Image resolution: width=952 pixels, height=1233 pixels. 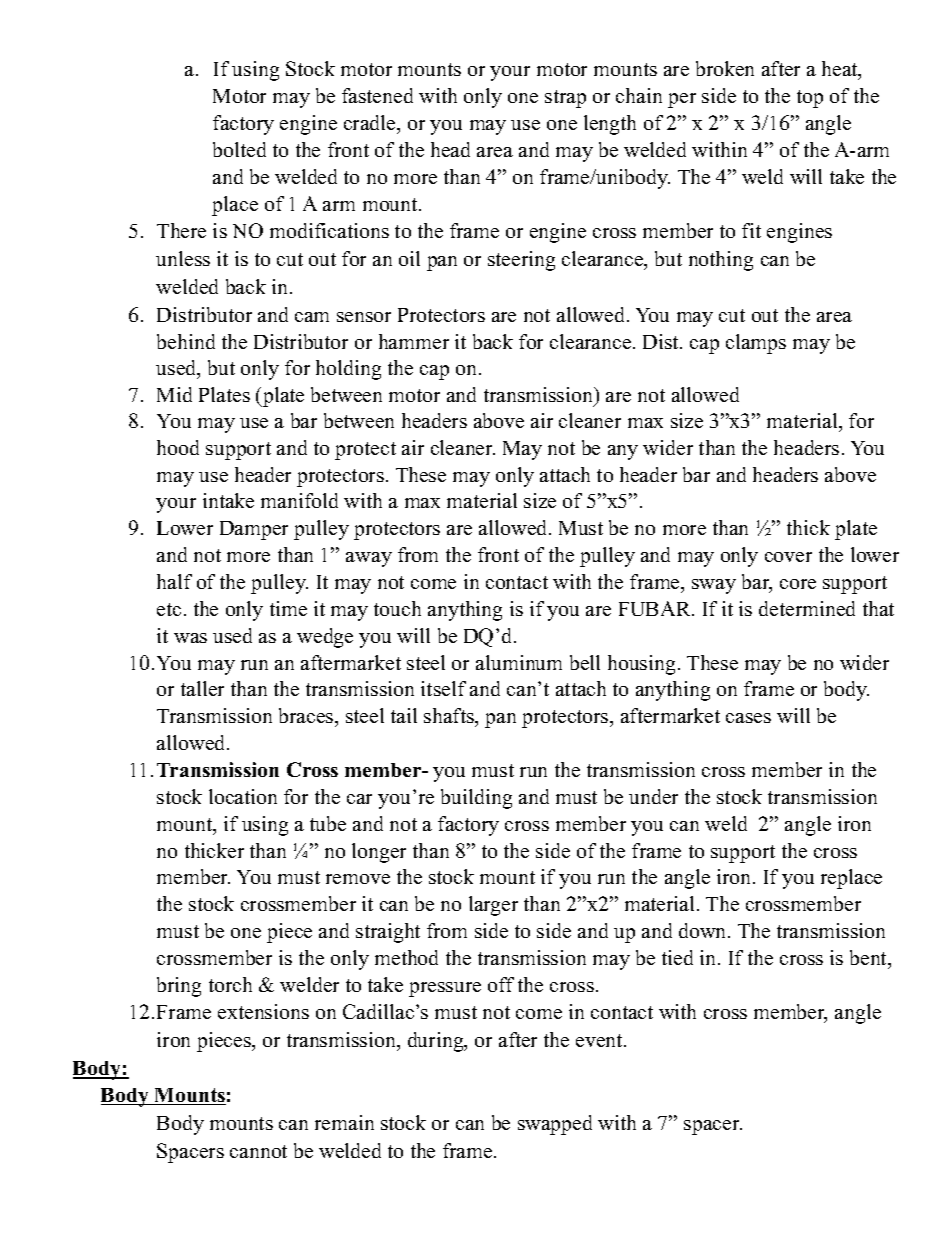 I want to click on event, so click(x=600, y=1040).
